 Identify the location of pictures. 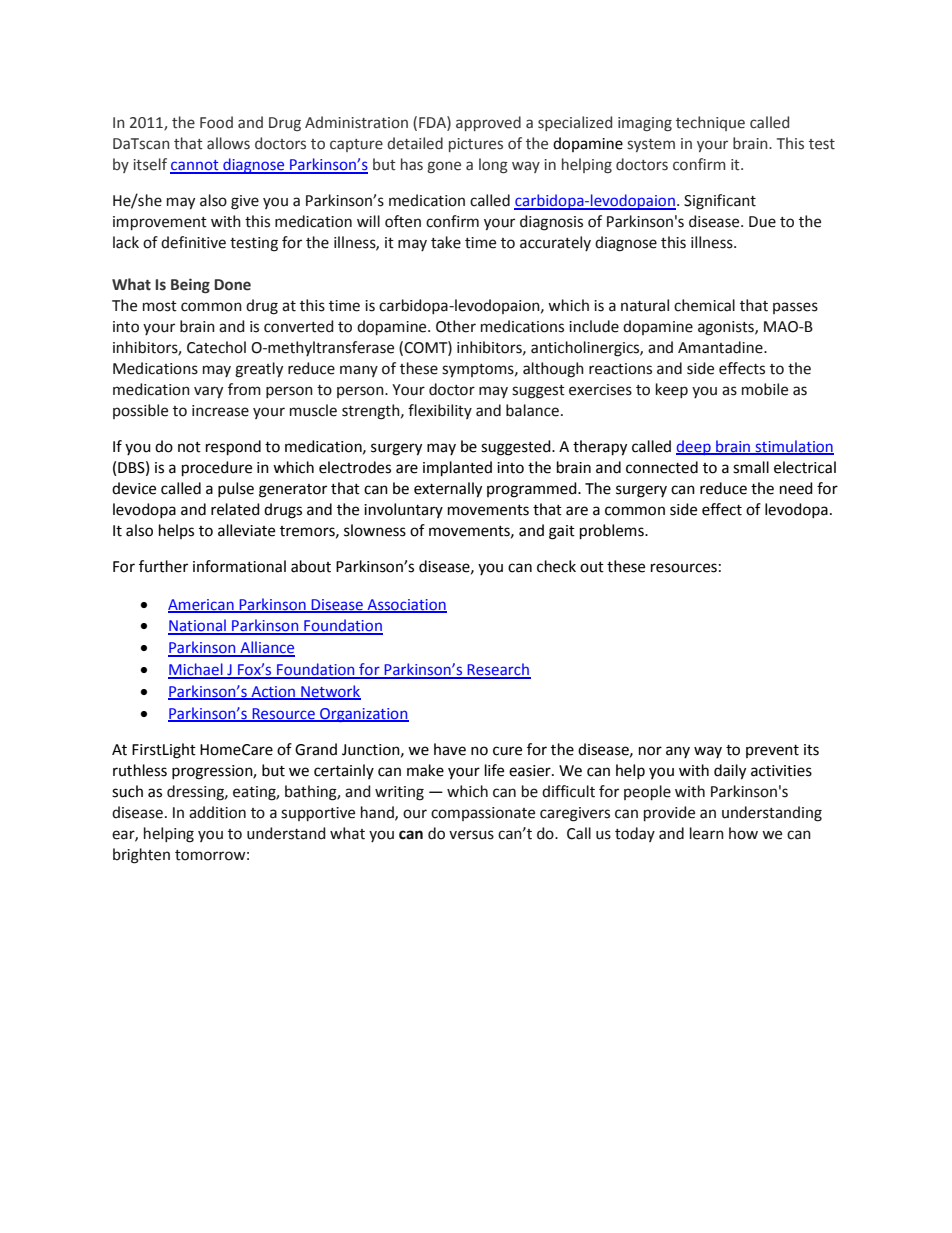
(476, 145).
